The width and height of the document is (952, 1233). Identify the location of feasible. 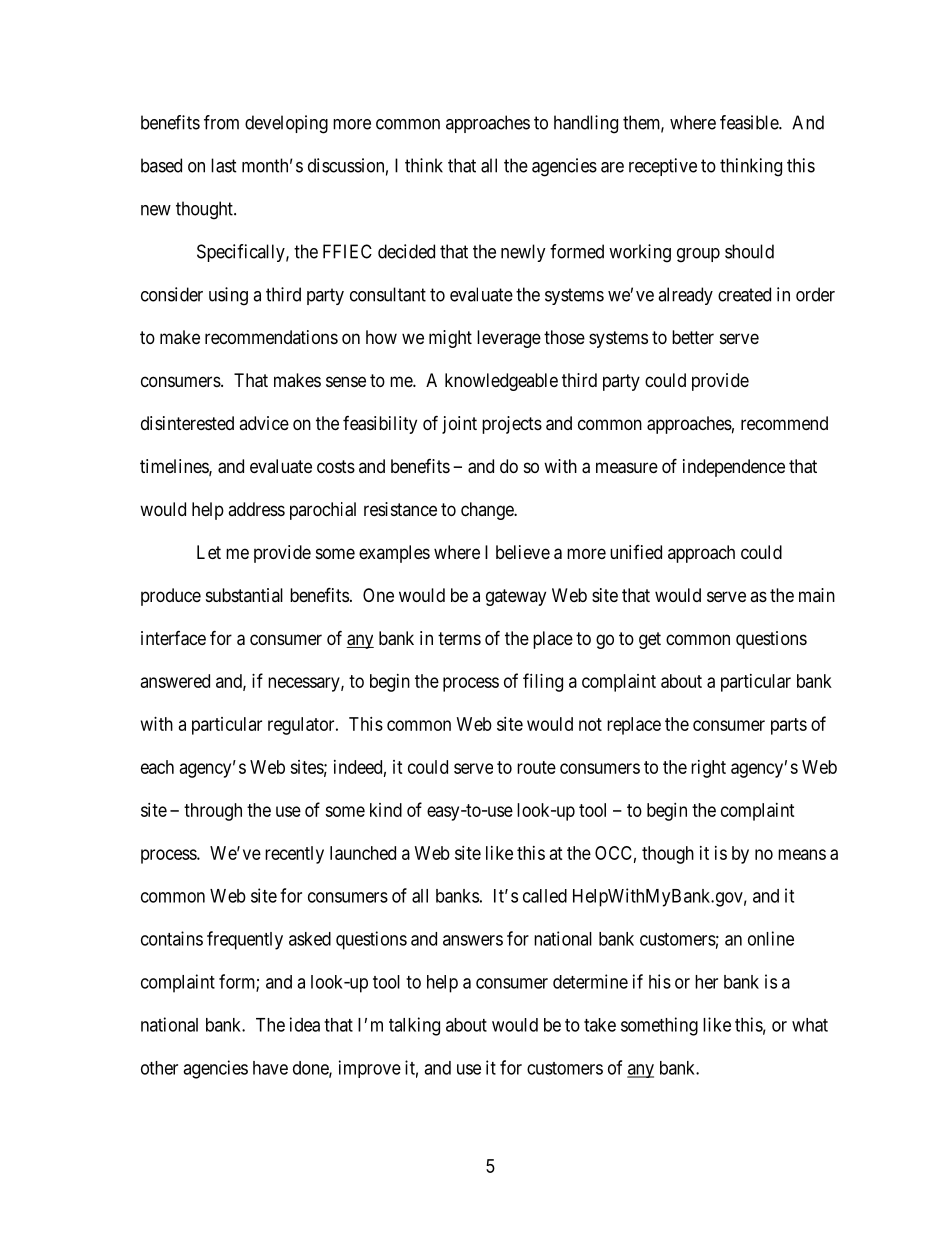
(750, 122).
